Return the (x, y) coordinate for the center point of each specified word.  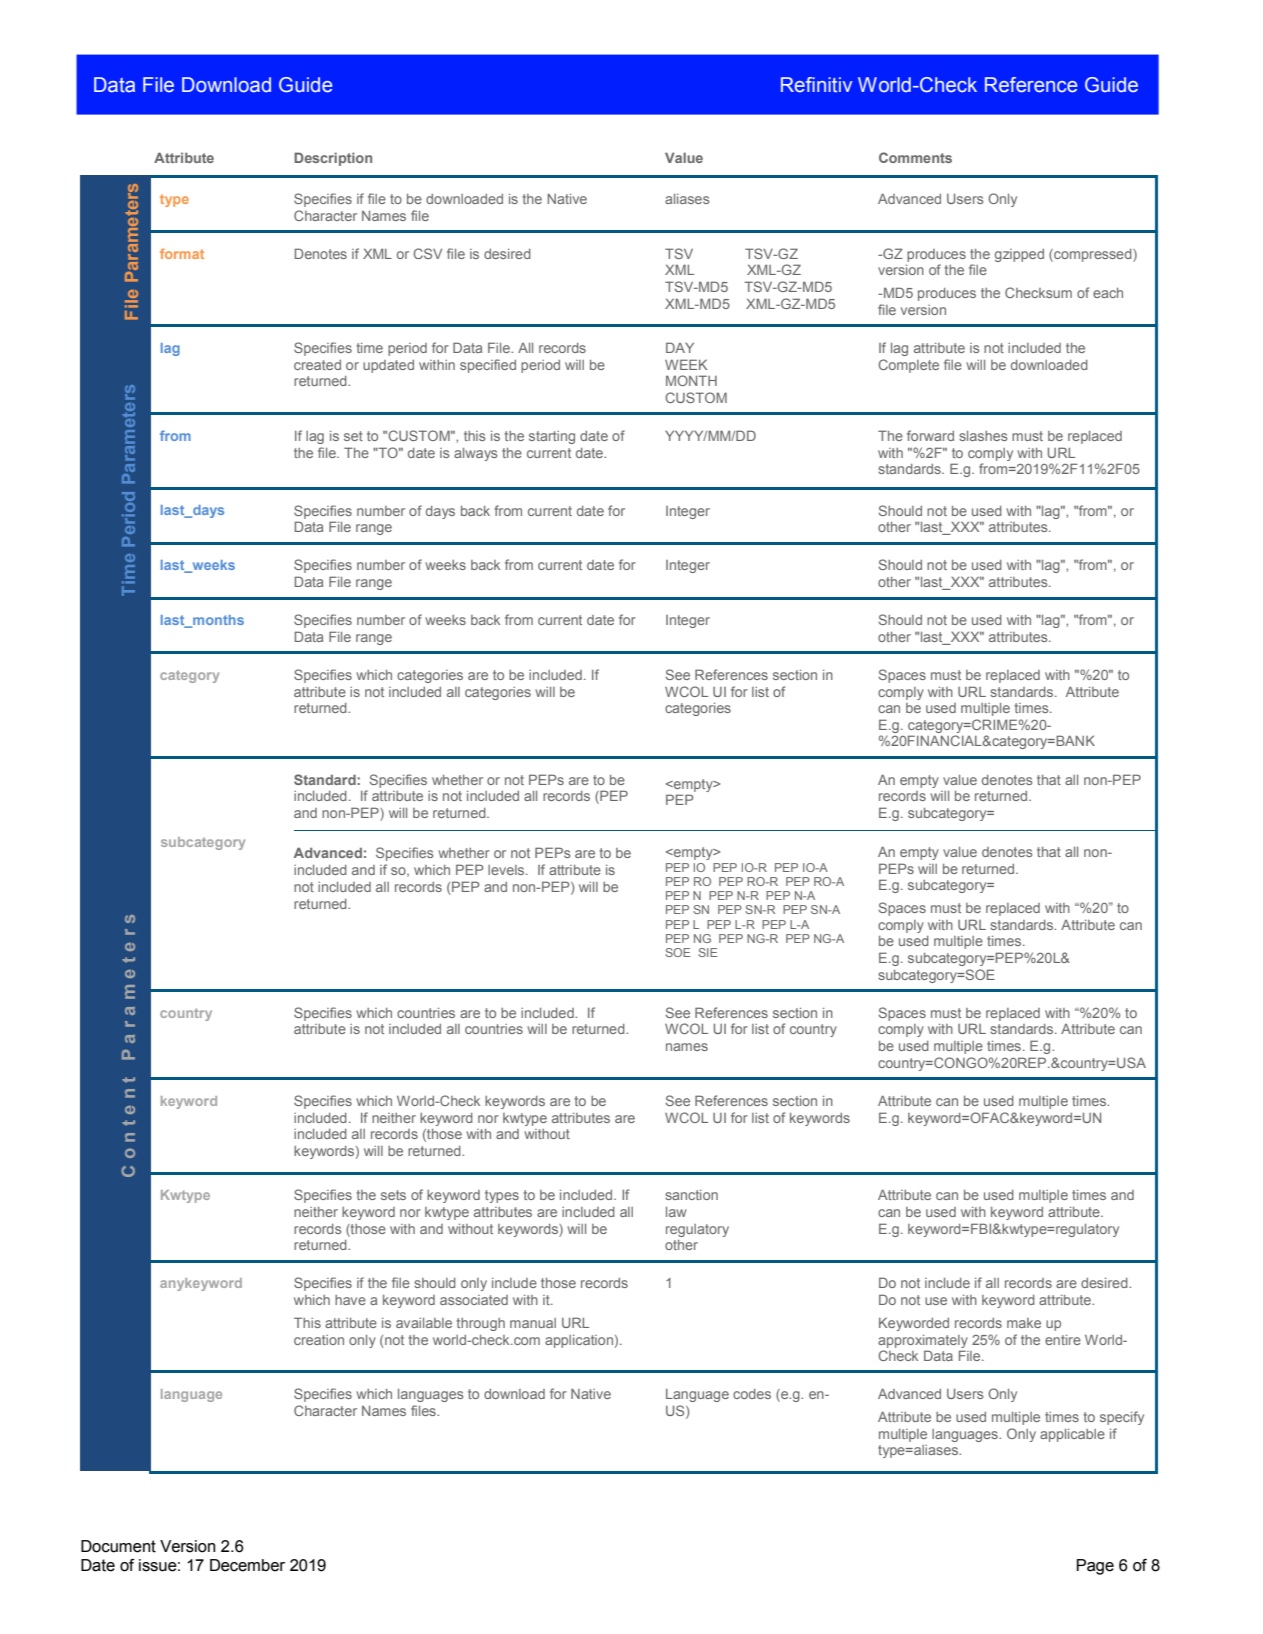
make (1024, 1323)
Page (1095, 1567)
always (476, 454)
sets (393, 1195)
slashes (983, 436)
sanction (691, 1195)
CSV (427, 253)
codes (752, 1394)
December (247, 1565)
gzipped (1019, 255)
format (182, 253)
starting (552, 437)
